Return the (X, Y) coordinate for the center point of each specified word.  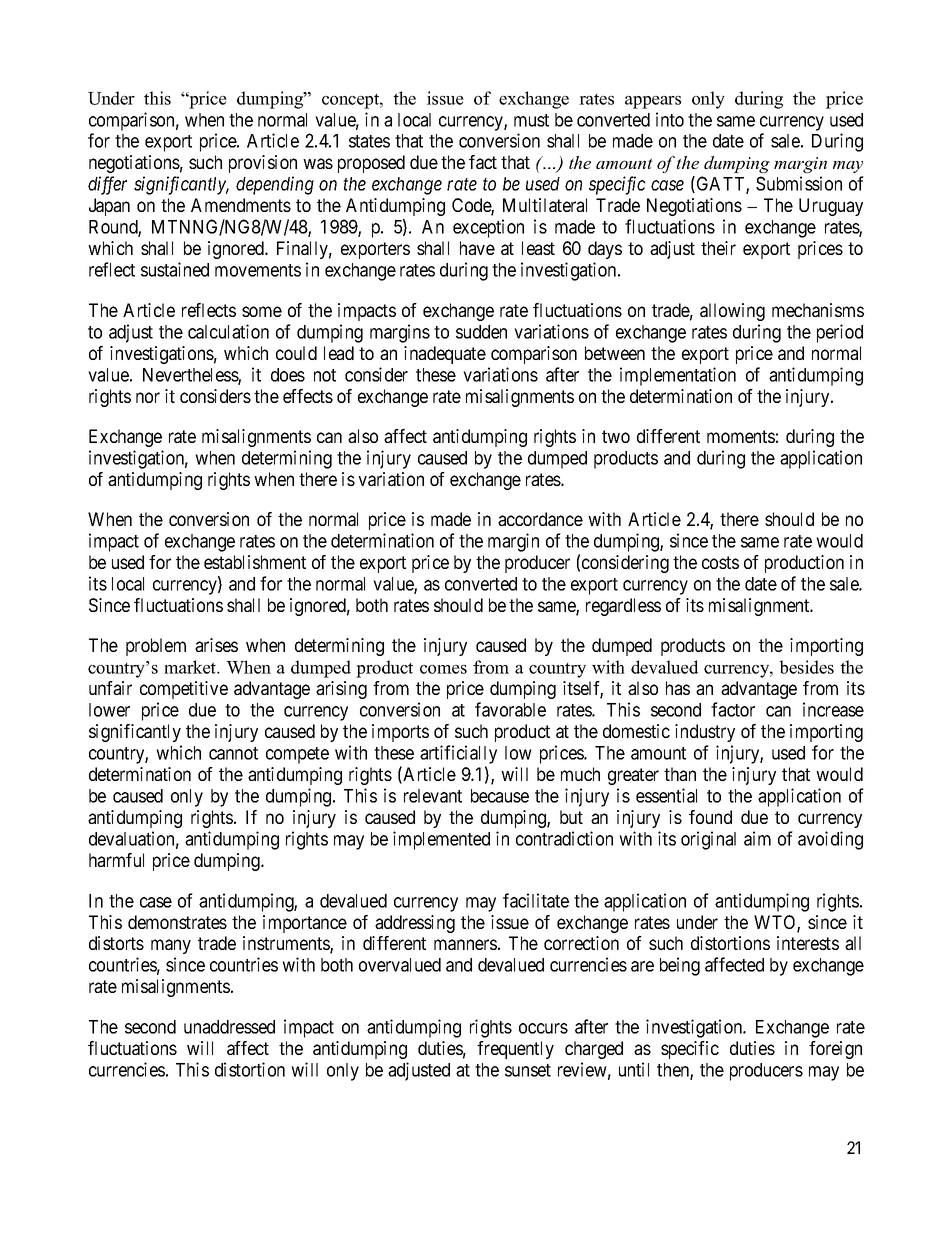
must (531, 120)
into (670, 119)
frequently (515, 1050)
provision (263, 164)
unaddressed (229, 1027)
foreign (835, 1050)
